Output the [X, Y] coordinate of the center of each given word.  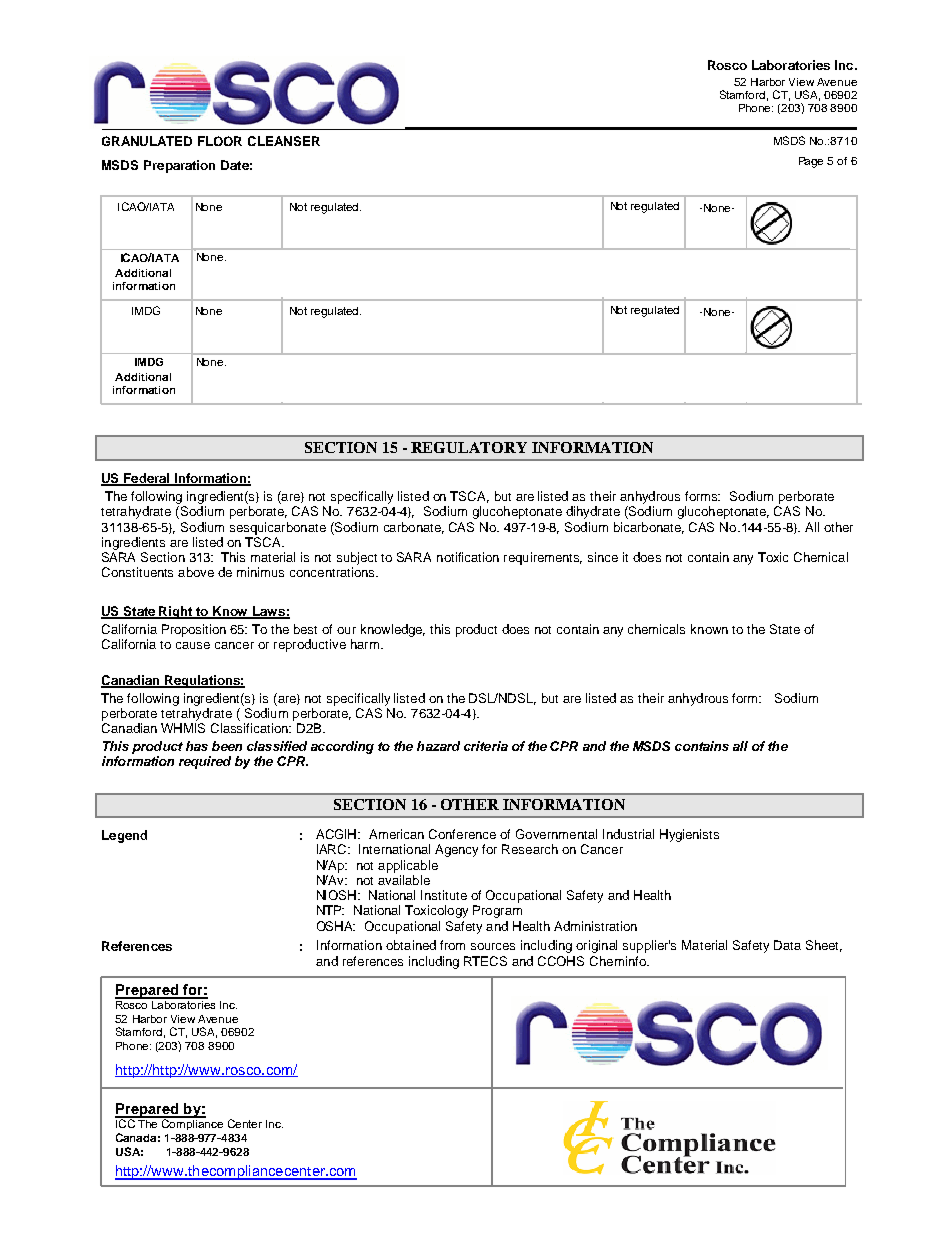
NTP [330, 910]
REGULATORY [469, 447]
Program [497, 911]
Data [787, 945]
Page [811, 162]
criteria [486, 746]
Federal [147, 479]
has [197, 746]
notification [468, 557]
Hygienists [689, 835]
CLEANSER [284, 141]
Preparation [179, 166]
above [196, 572]
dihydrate [593, 512]
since [603, 557]
